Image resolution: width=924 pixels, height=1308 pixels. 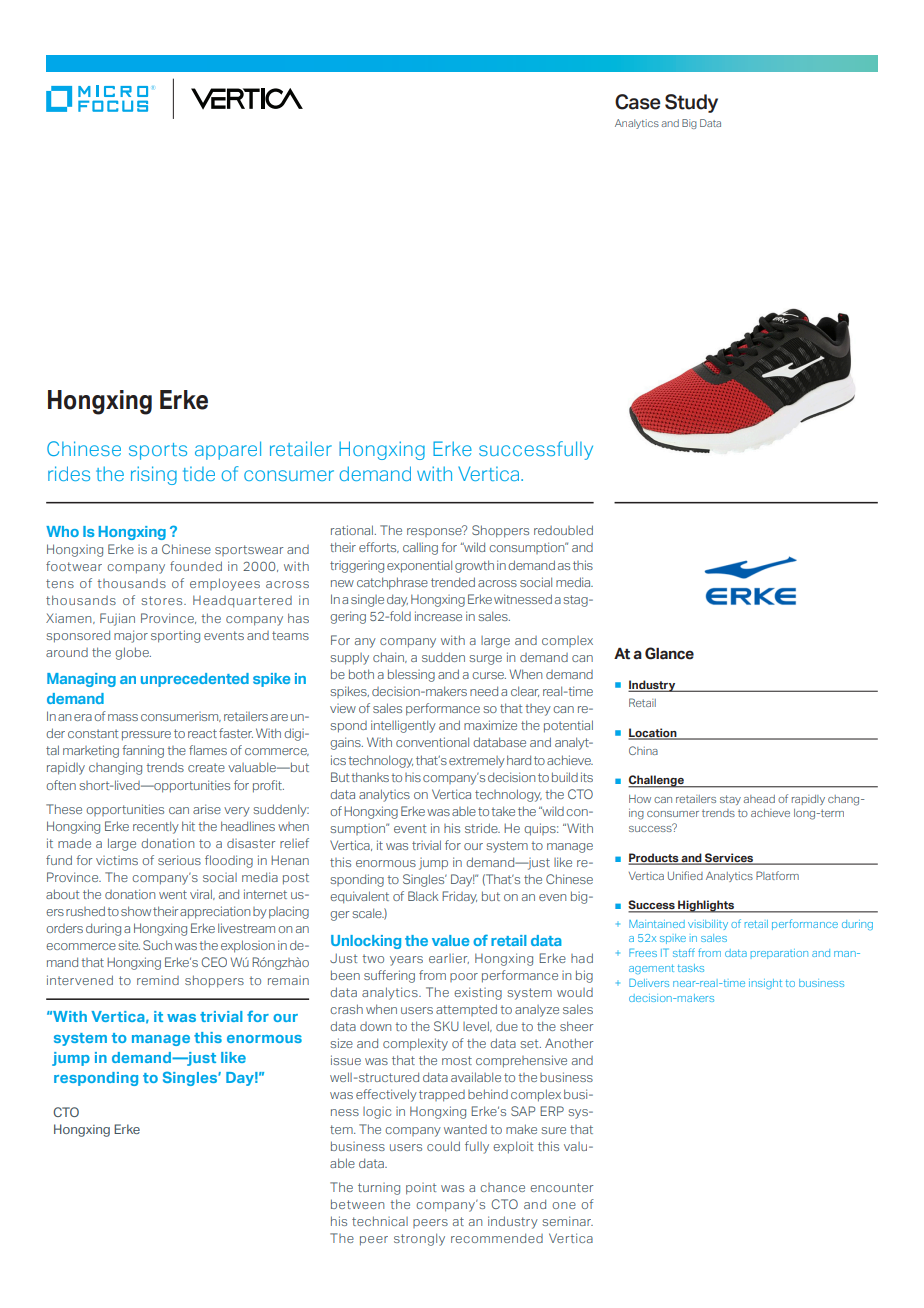 I want to click on Glance, so click(x=669, y=653).
